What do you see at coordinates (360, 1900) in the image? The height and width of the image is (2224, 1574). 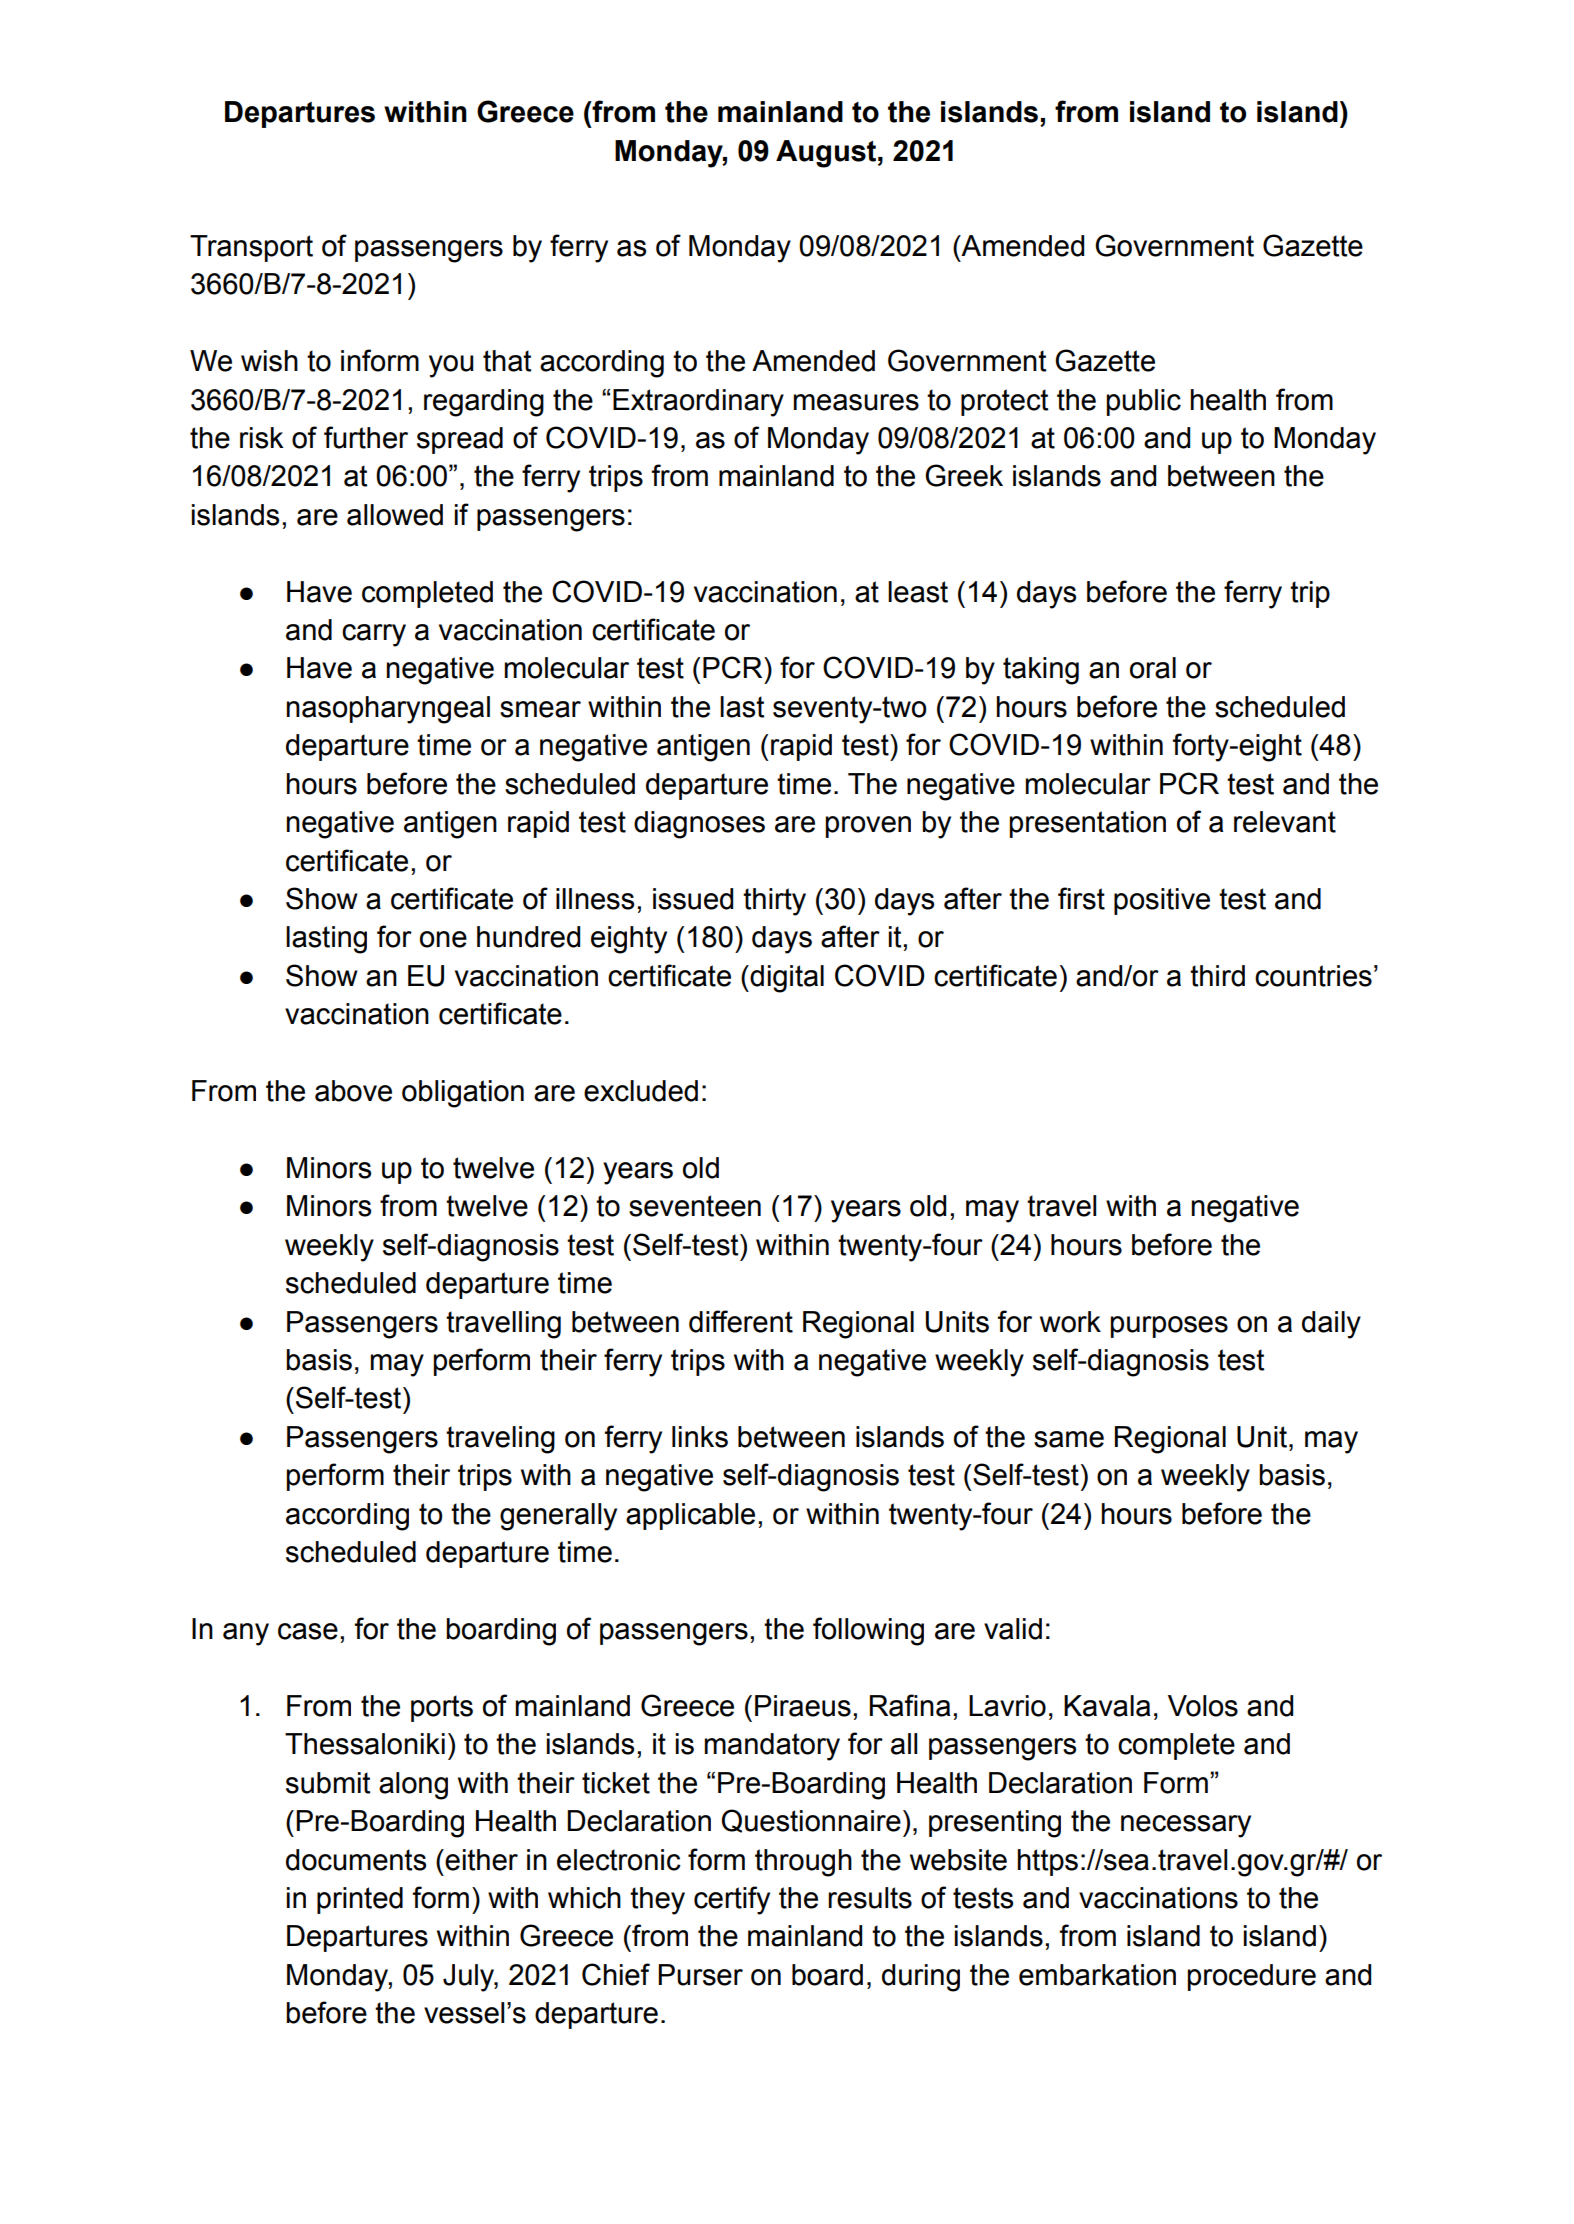 I see `printed` at bounding box center [360, 1900].
